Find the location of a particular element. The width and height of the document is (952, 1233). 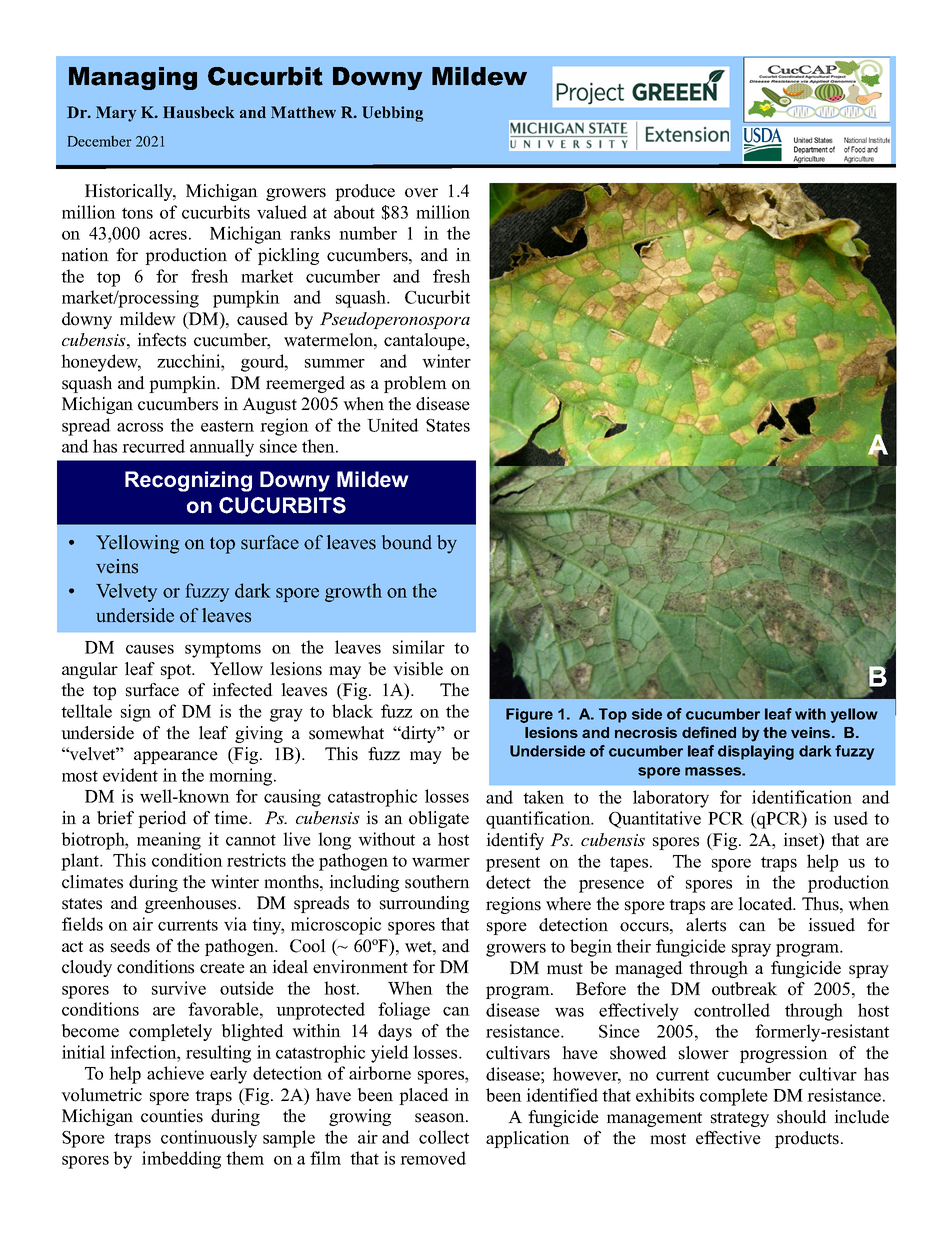

defined is located at coordinates (709, 732).
